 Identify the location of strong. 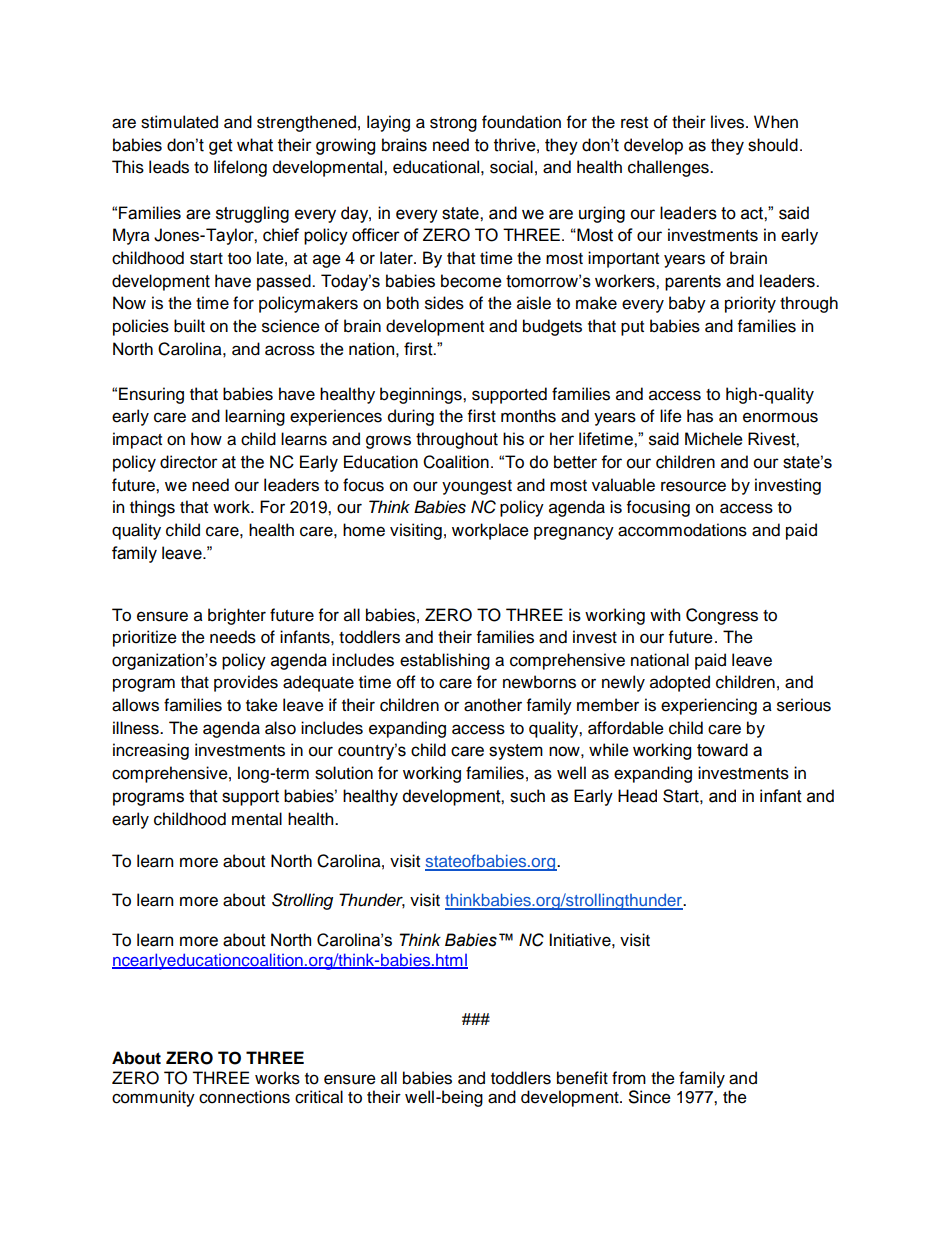
(453, 124).
